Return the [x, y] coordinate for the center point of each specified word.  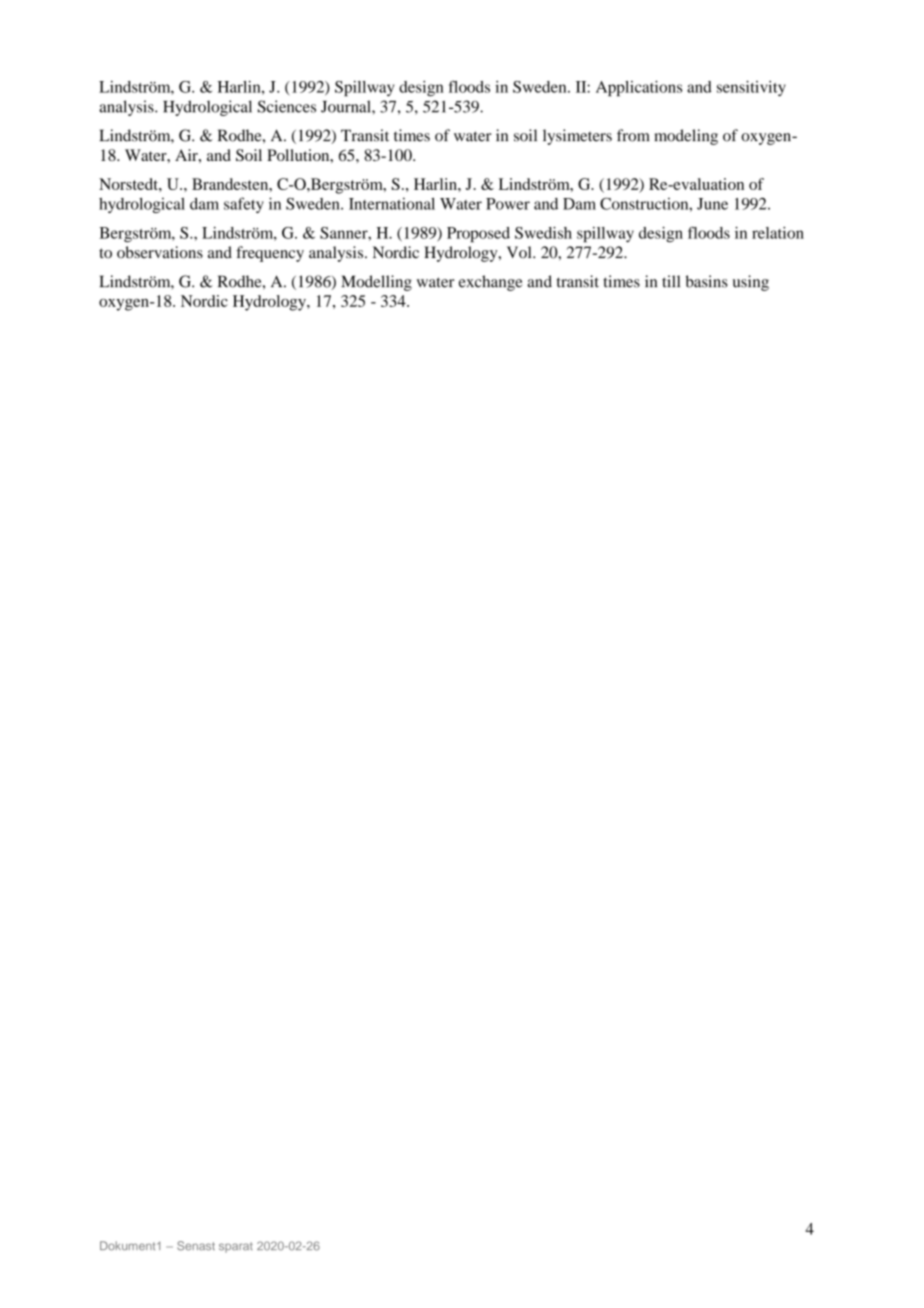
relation [778, 233]
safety [244, 205]
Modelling [376, 283]
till [671, 281]
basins [707, 281]
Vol [520, 252]
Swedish [543, 233]
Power [508, 204]
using [751, 283]
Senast [196, 1246]
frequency [270, 254]
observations [160, 252]
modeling [686, 137]
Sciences [287, 106]
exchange [491, 283]
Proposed [478, 235]
